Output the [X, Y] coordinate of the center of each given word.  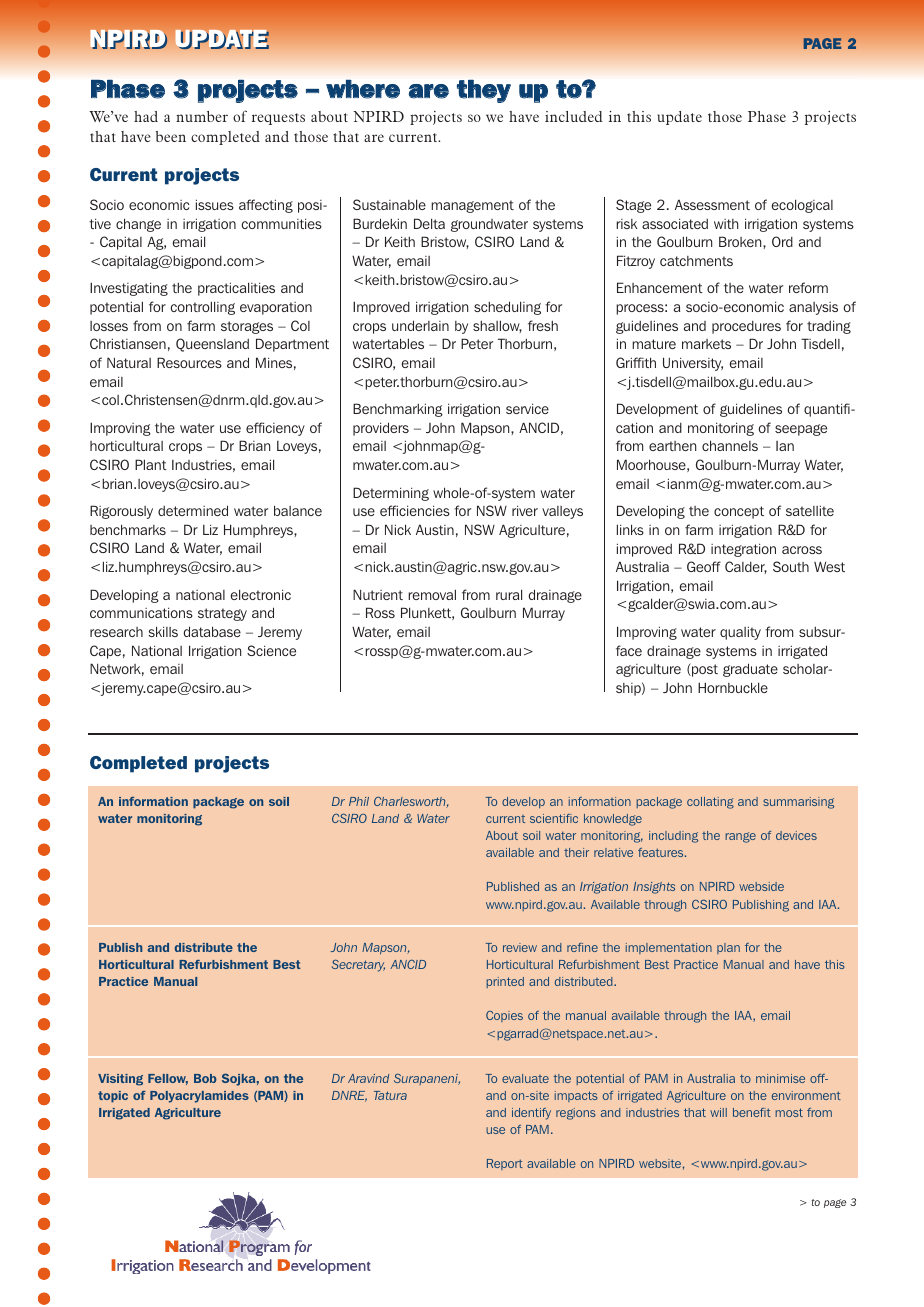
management [472, 206]
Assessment [712, 204]
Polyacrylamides [199, 1097]
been [171, 136]
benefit [752, 1112]
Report [505, 1164]
